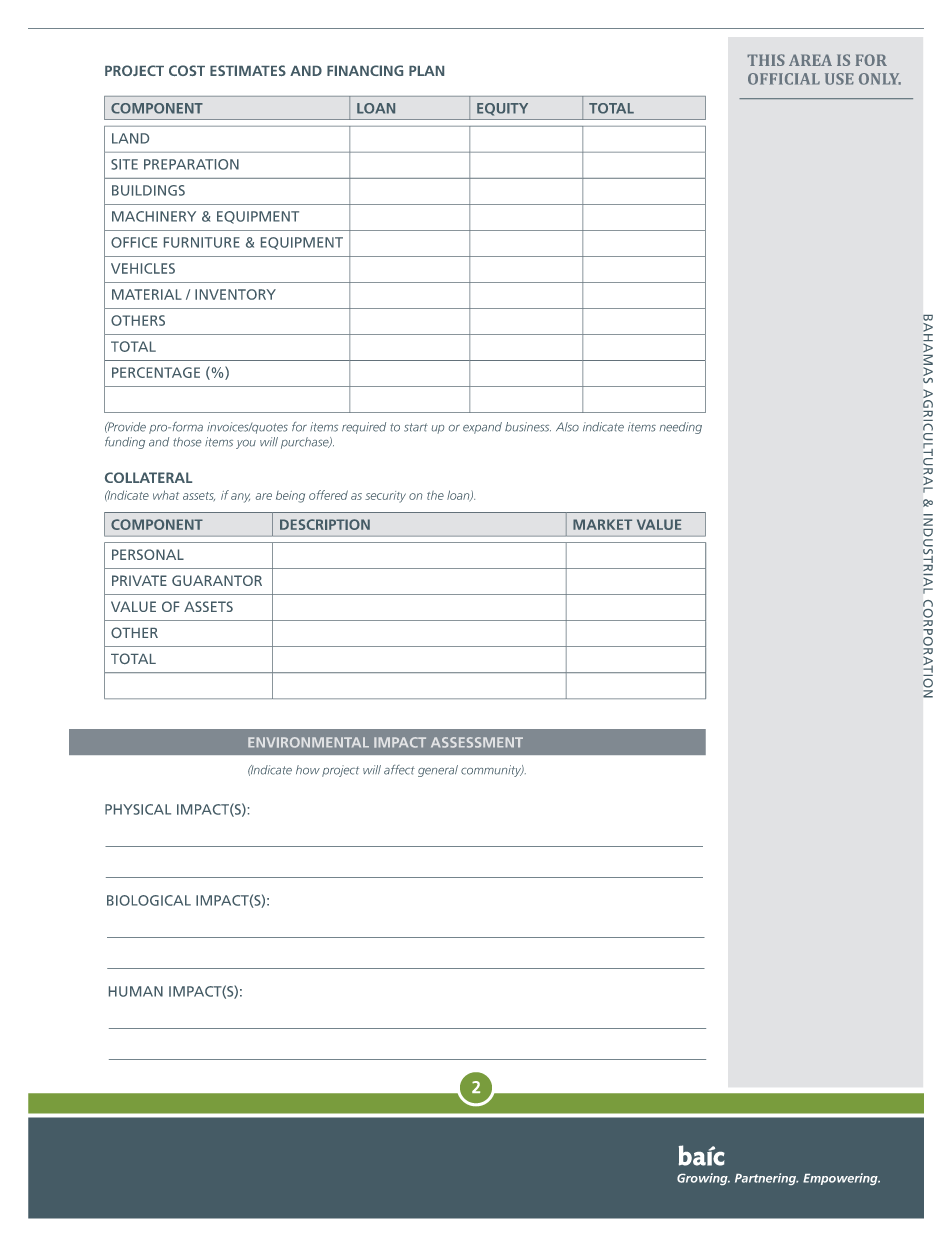  I want to click on EQUITY, so click(502, 109).
